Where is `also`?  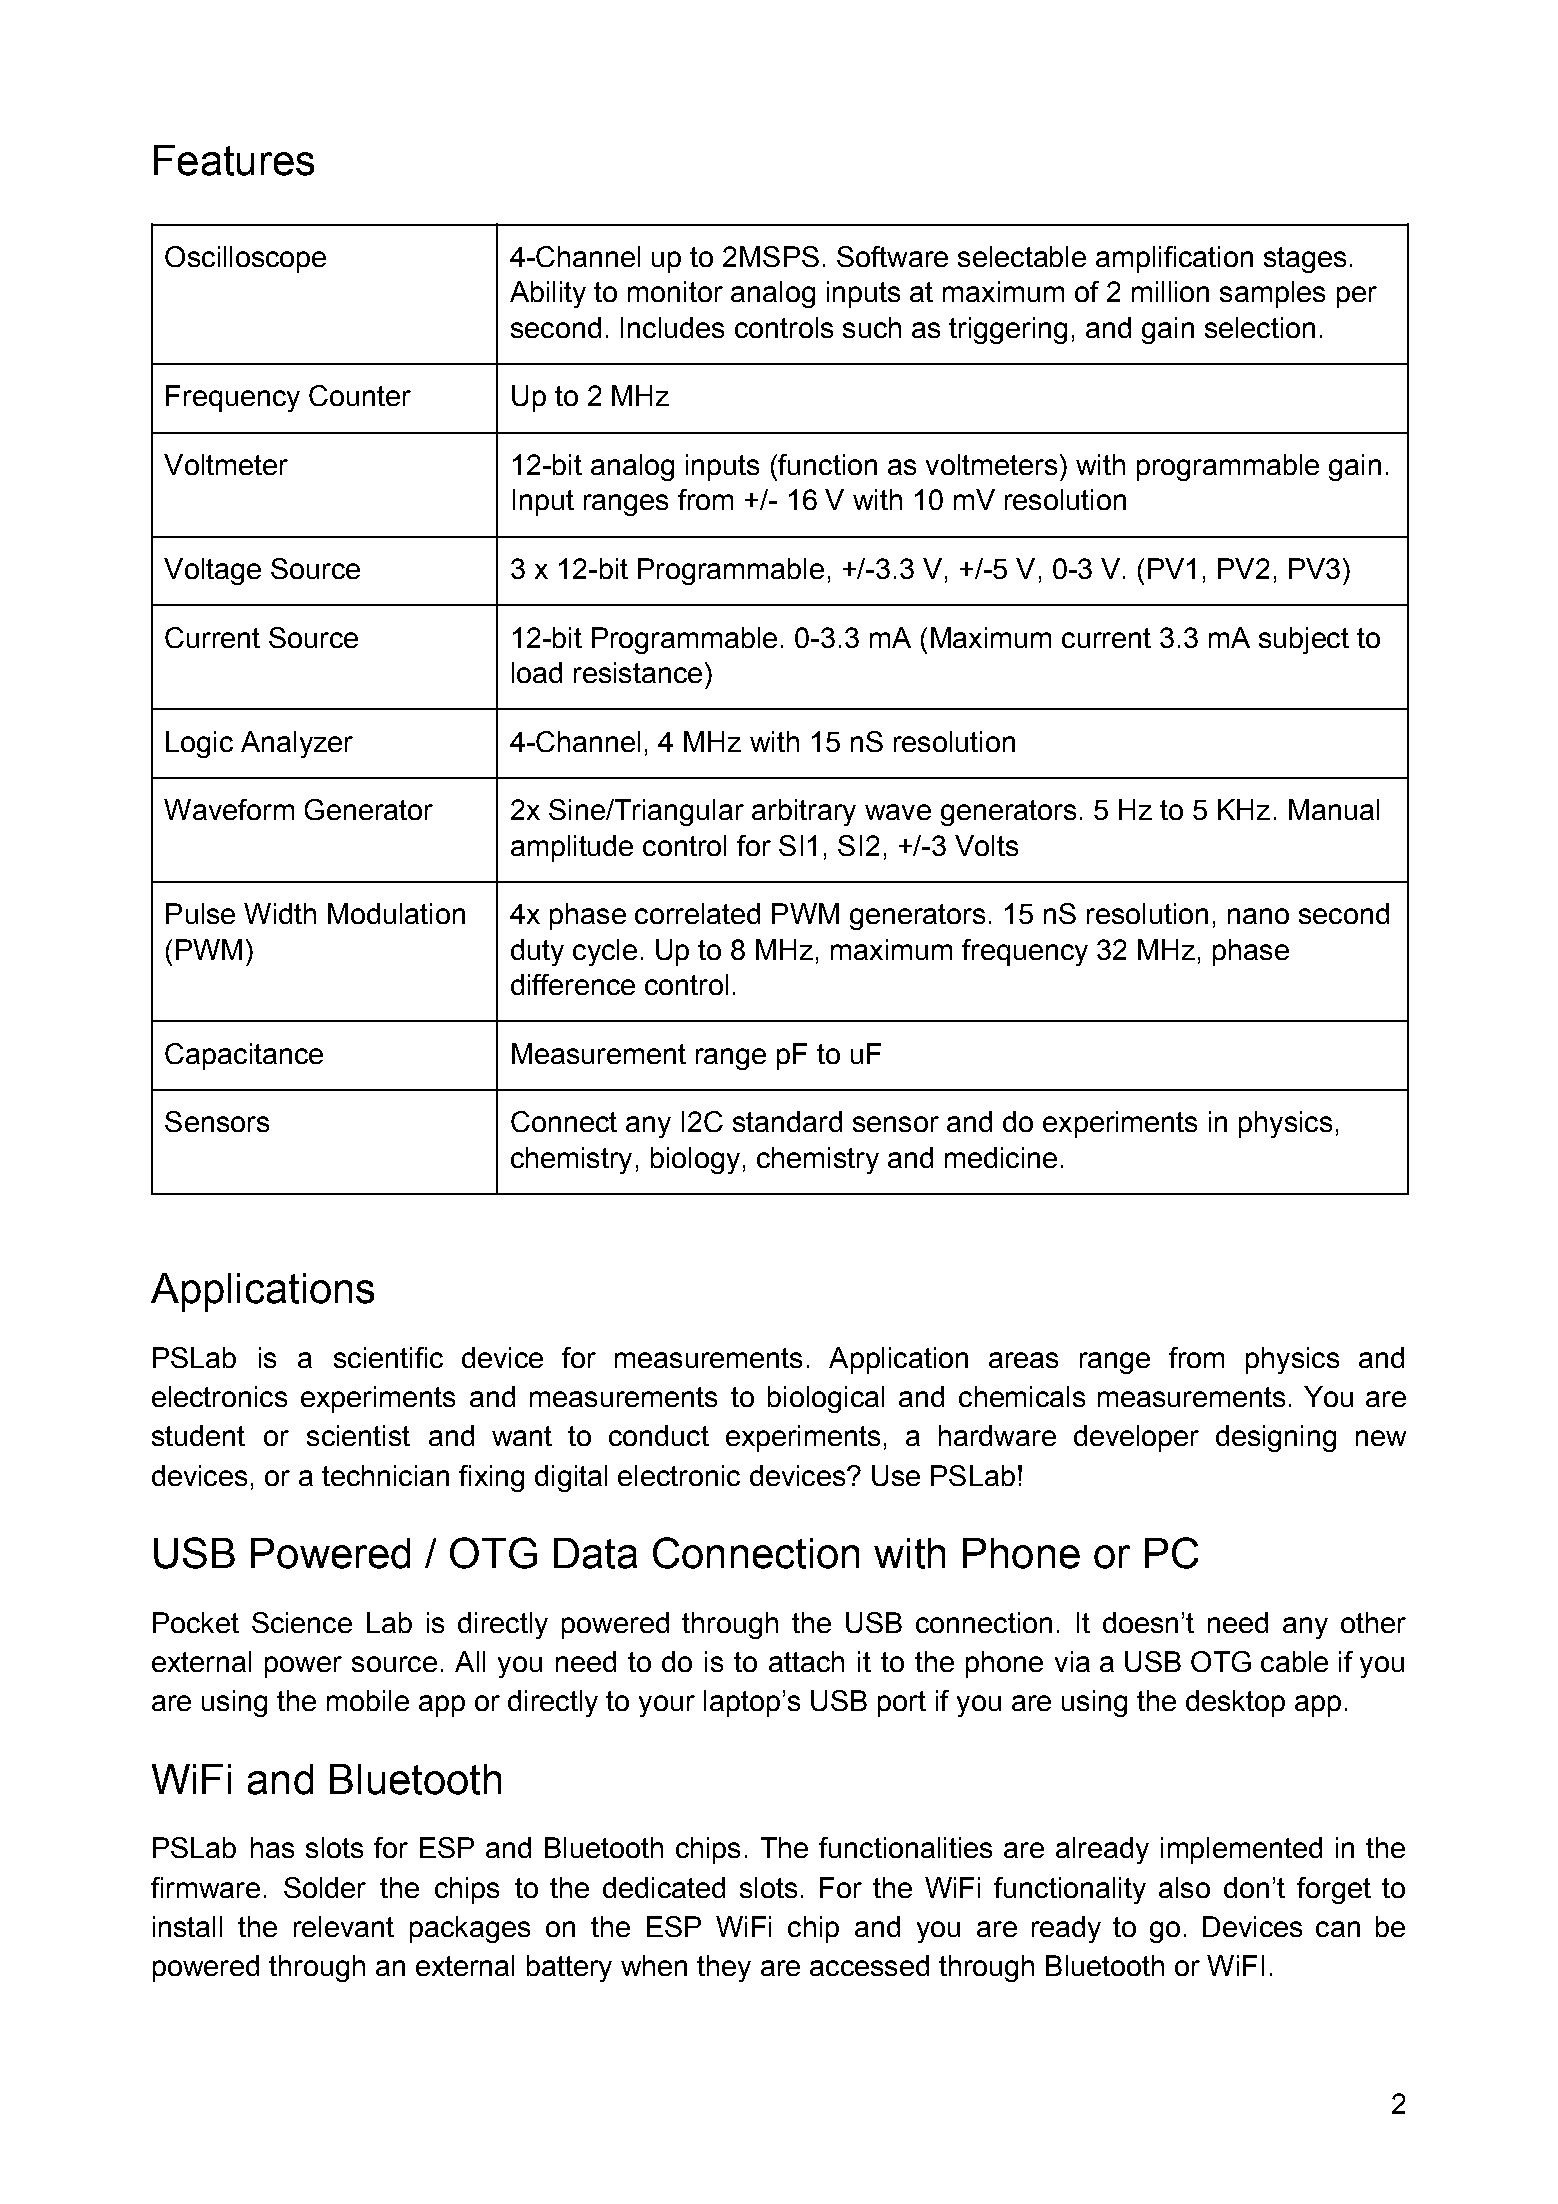 also is located at coordinates (1184, 1887).
